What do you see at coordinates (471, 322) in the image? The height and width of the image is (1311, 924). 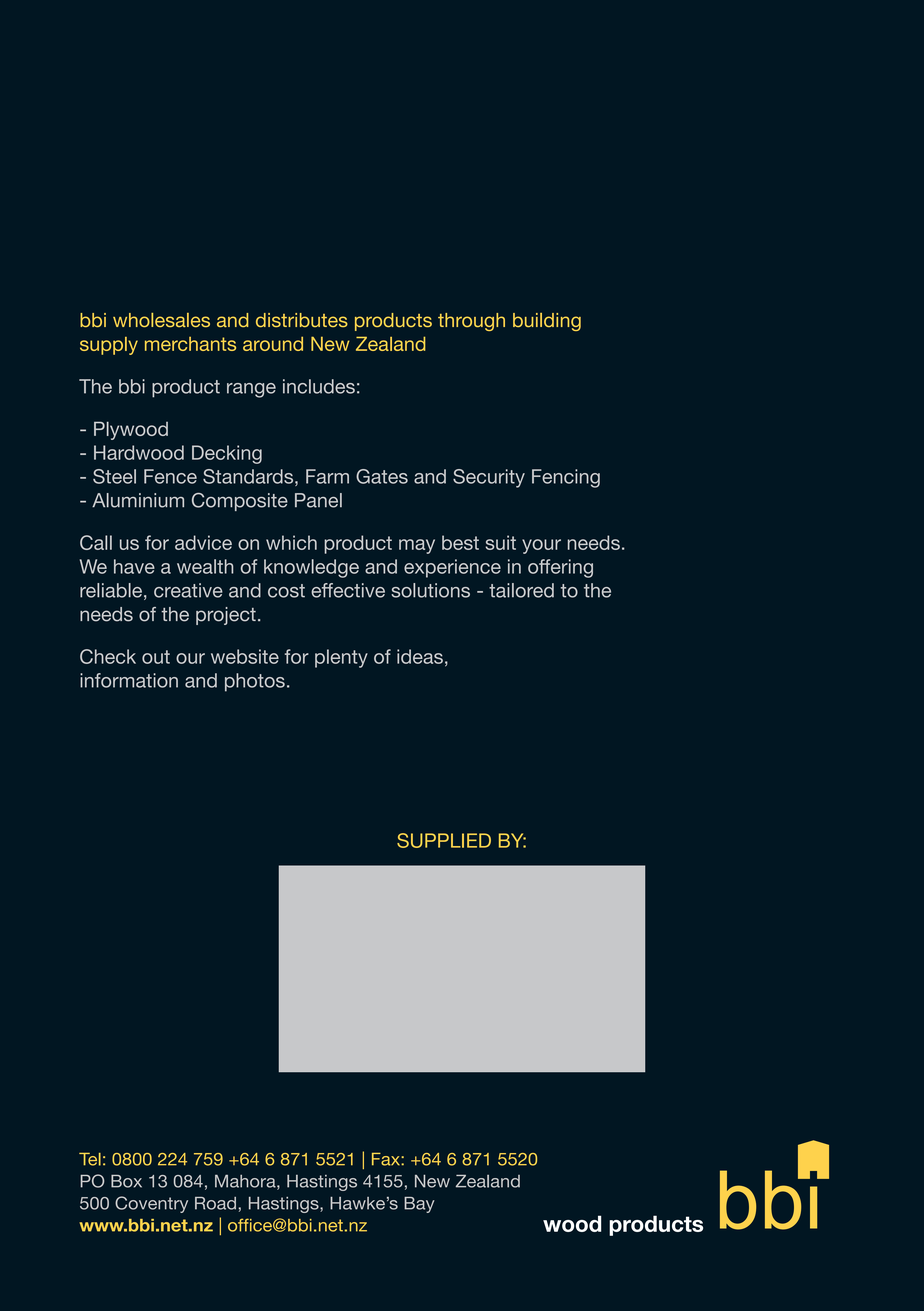 I see `through` at bounding box center [471, 322].
